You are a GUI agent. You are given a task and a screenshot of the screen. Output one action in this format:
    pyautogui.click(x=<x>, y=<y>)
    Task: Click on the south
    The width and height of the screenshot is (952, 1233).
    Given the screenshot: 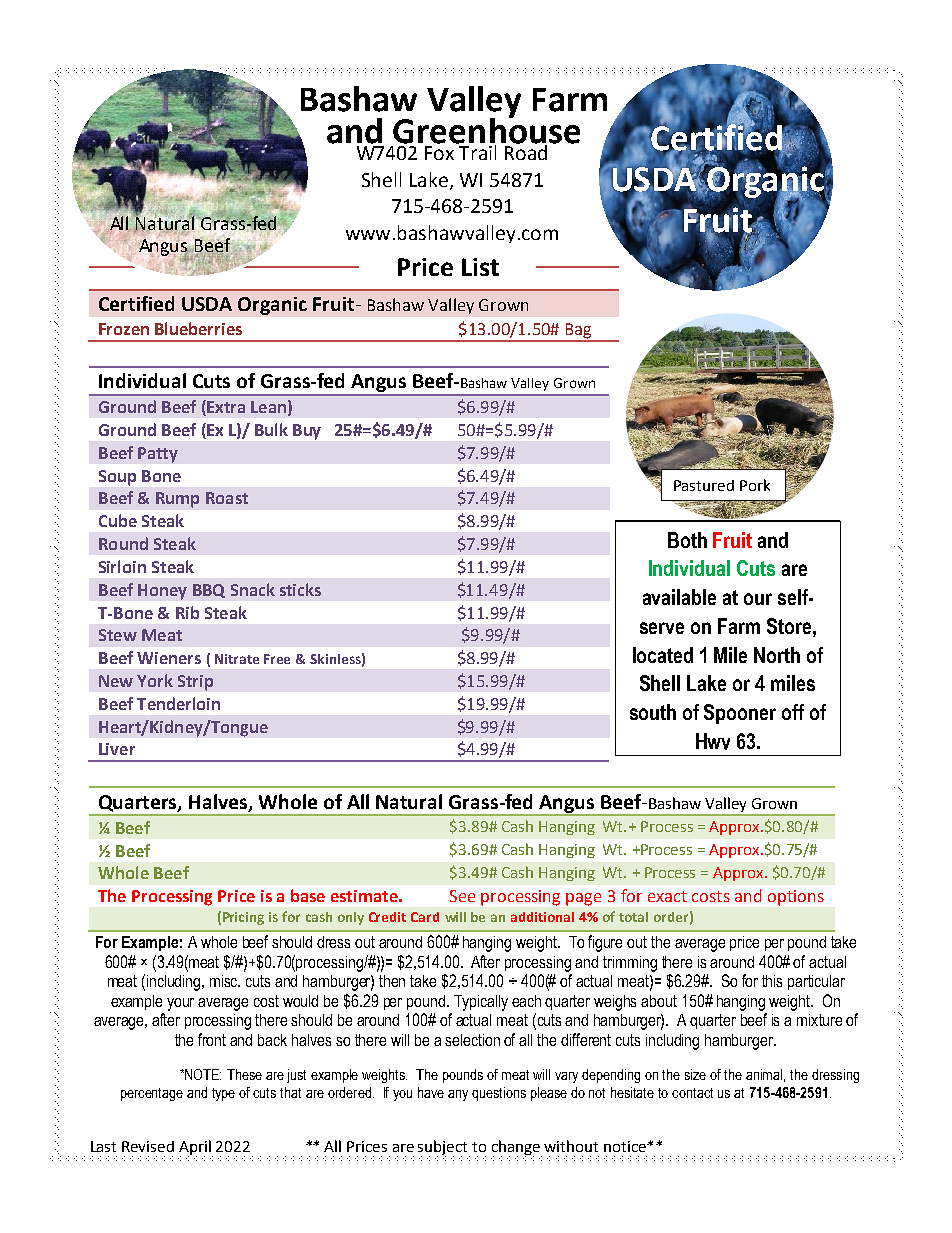 What is the action you would take?
    pyautogui.click(x=653, y=712)
